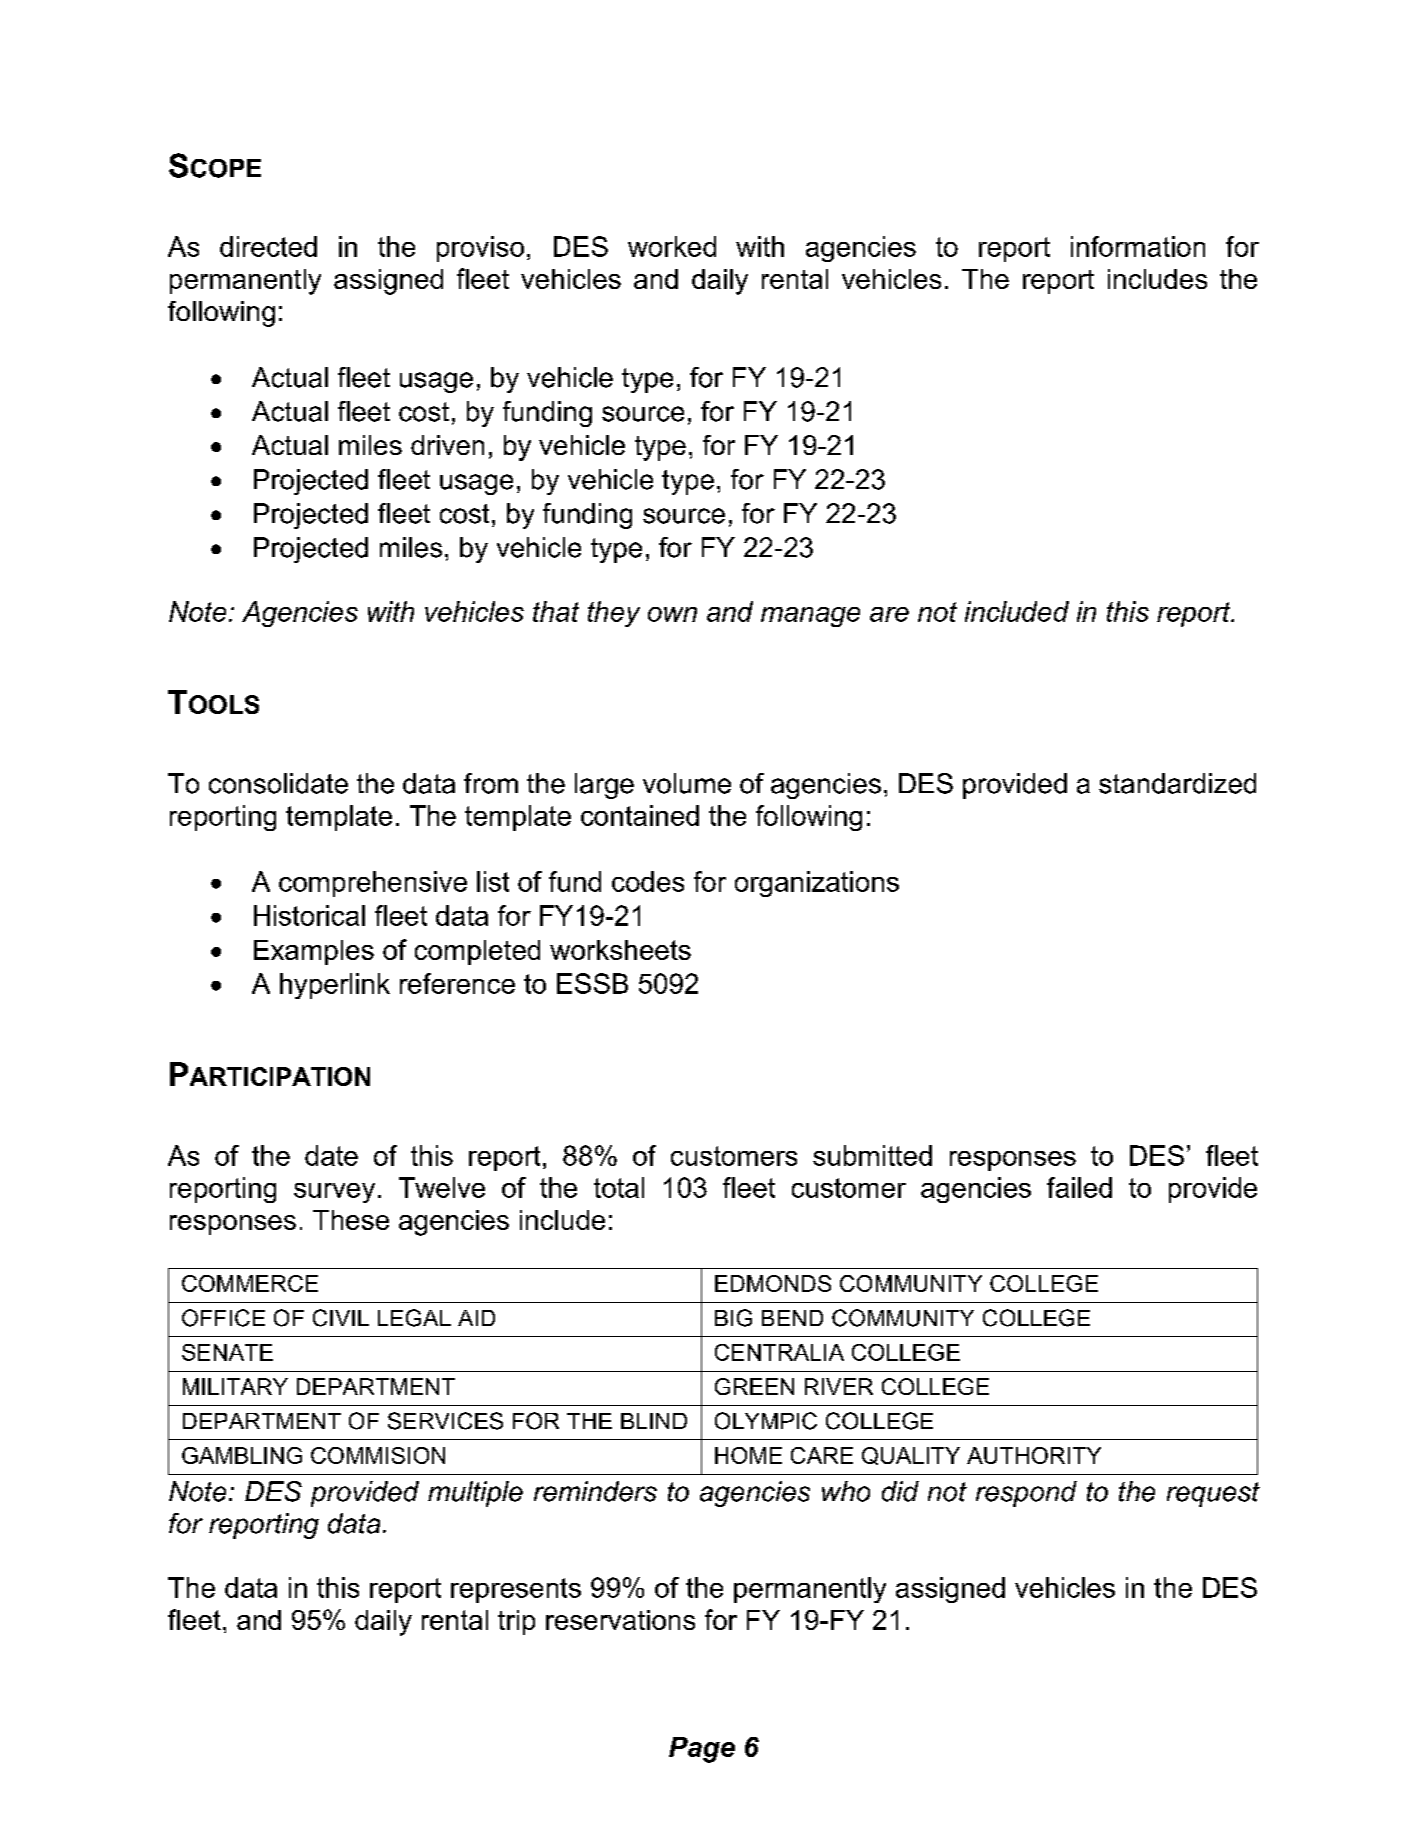 This screenshot has height=1845, width=1426. What do you see at coordinates (672, 246) in the screenshot?
I see `worked` at bounding box center [672, 246].
